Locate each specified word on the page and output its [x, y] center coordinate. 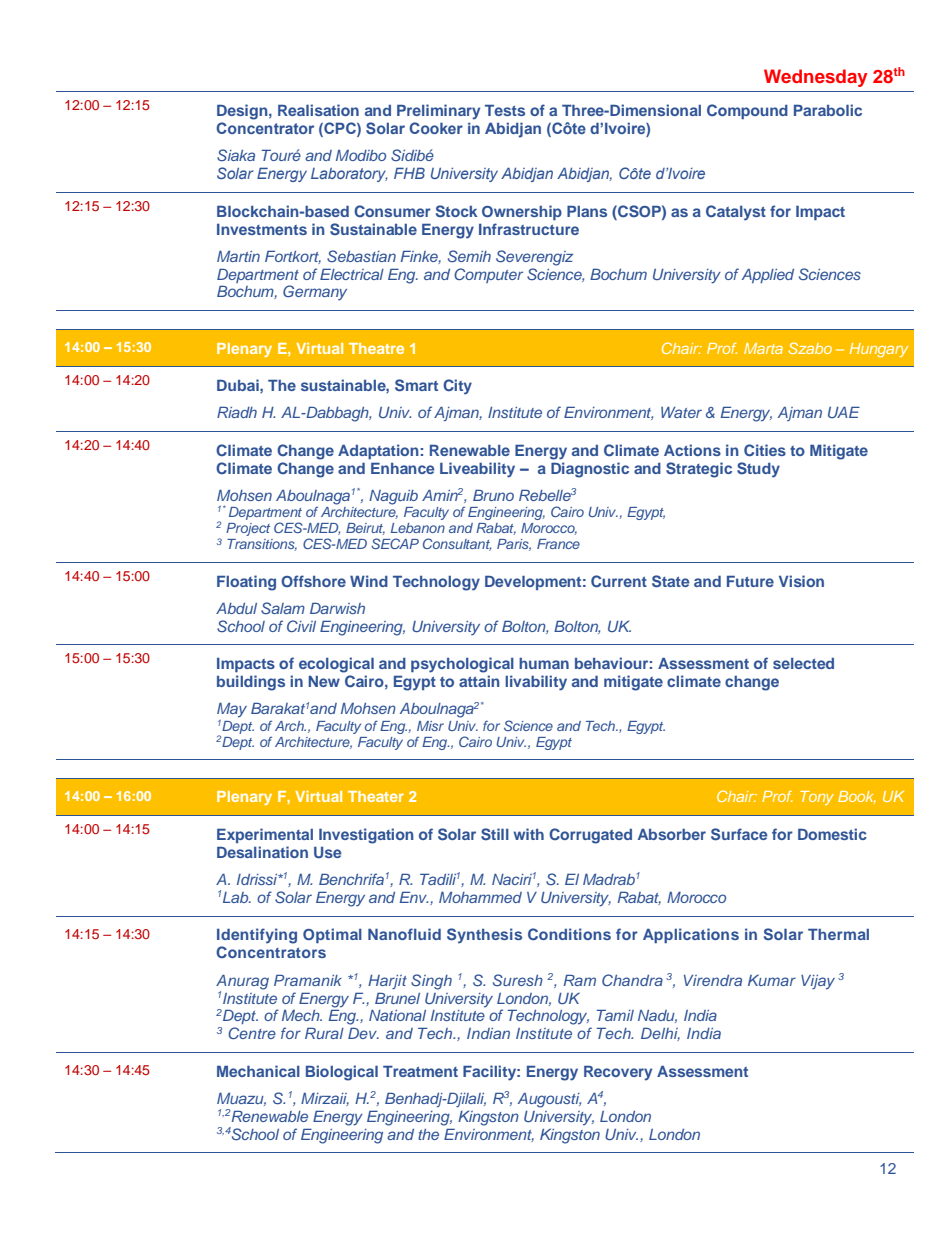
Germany [315, 292]
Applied [768, 276]
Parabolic [828, 110]
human [544, 663]
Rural [324, 1033]
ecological [336, 665]
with [528, 834]
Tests [505, 110]
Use [328, 853]
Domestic [832, 834]
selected [803, 663]
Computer [488, 275]
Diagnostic [590, 470]
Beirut [365, 529]
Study [758, 470]
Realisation [318, 110]
